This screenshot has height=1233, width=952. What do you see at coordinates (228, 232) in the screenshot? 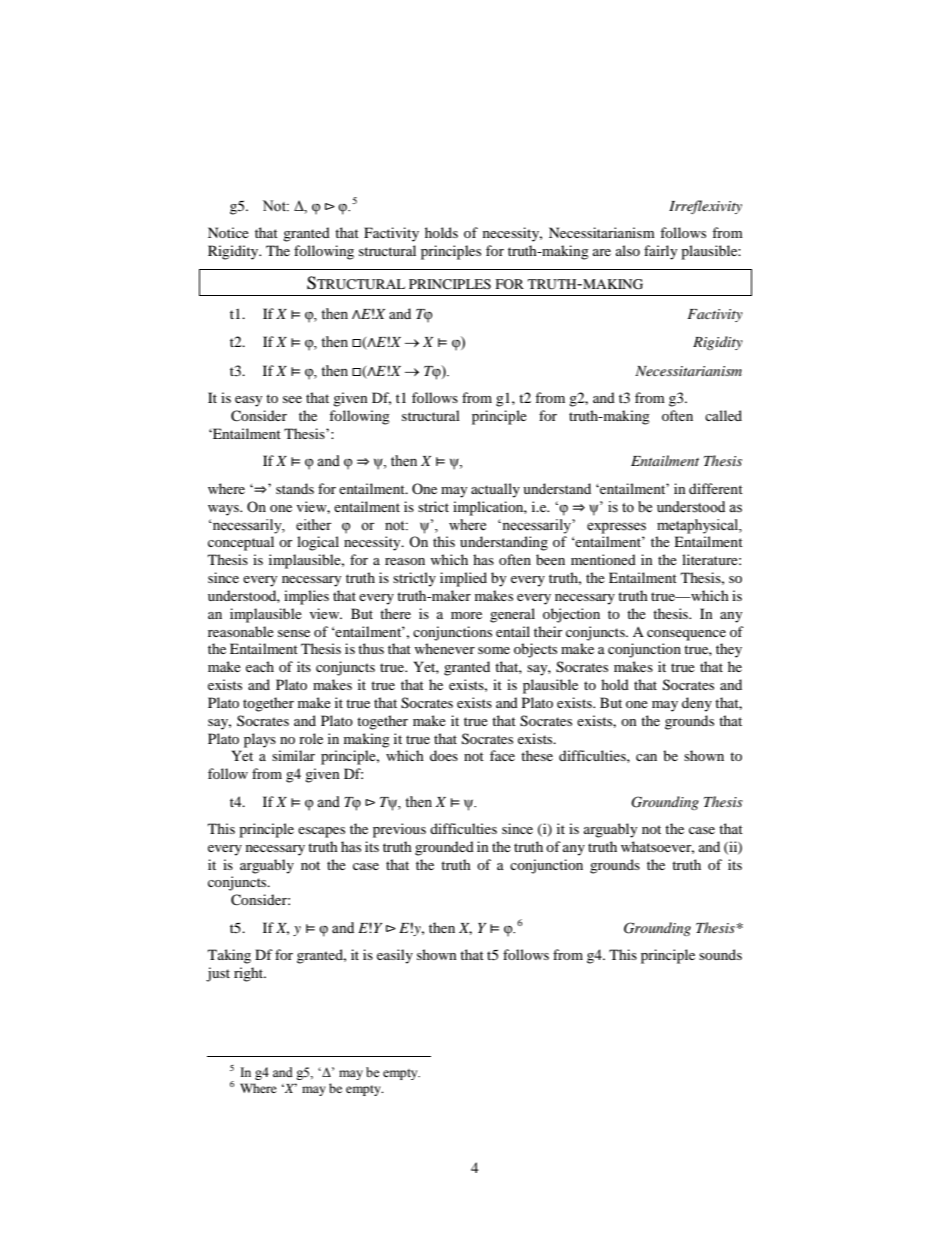
I see `Notice` at bounding box center [228, 232].
